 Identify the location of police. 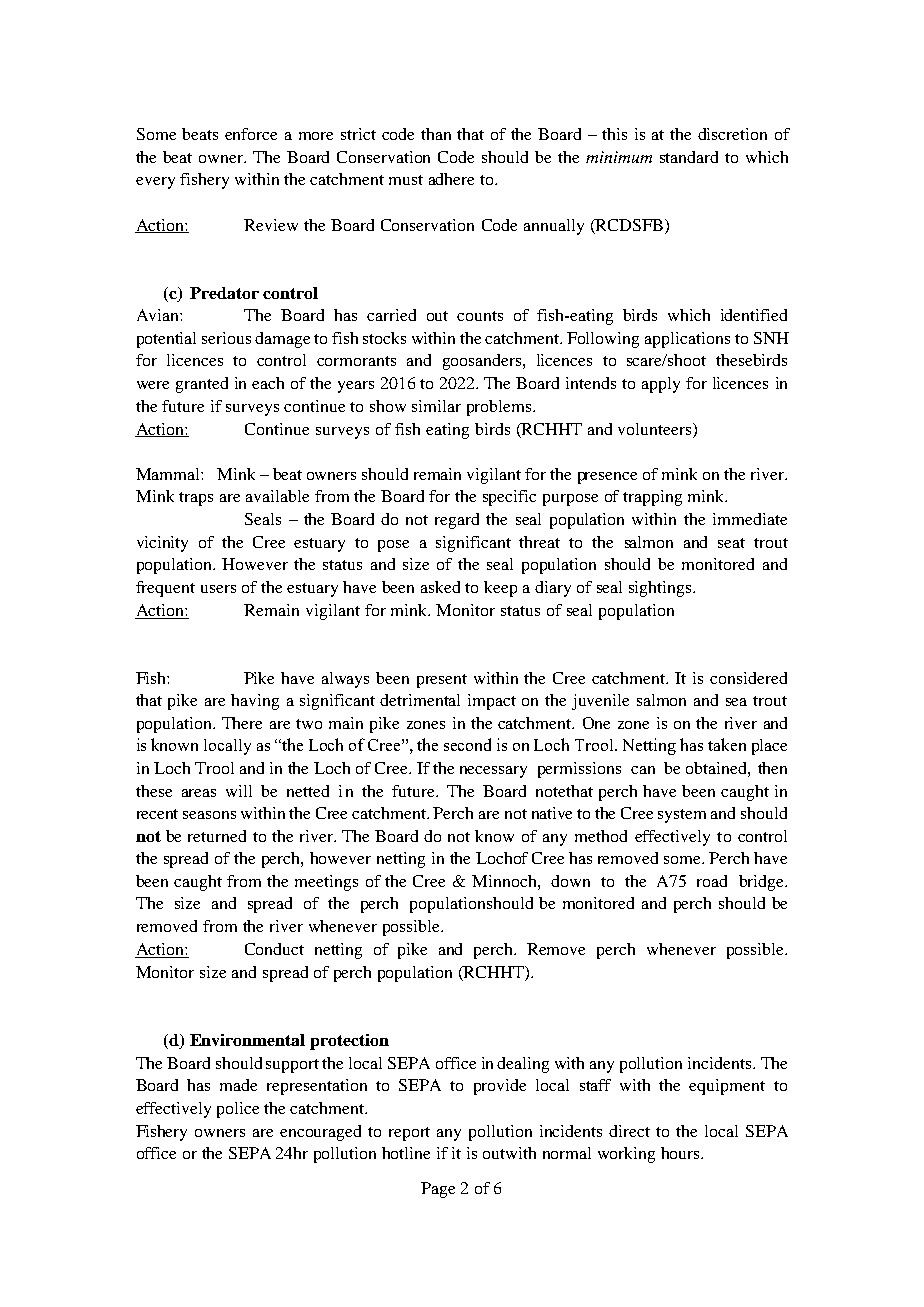
(238, 1110).
